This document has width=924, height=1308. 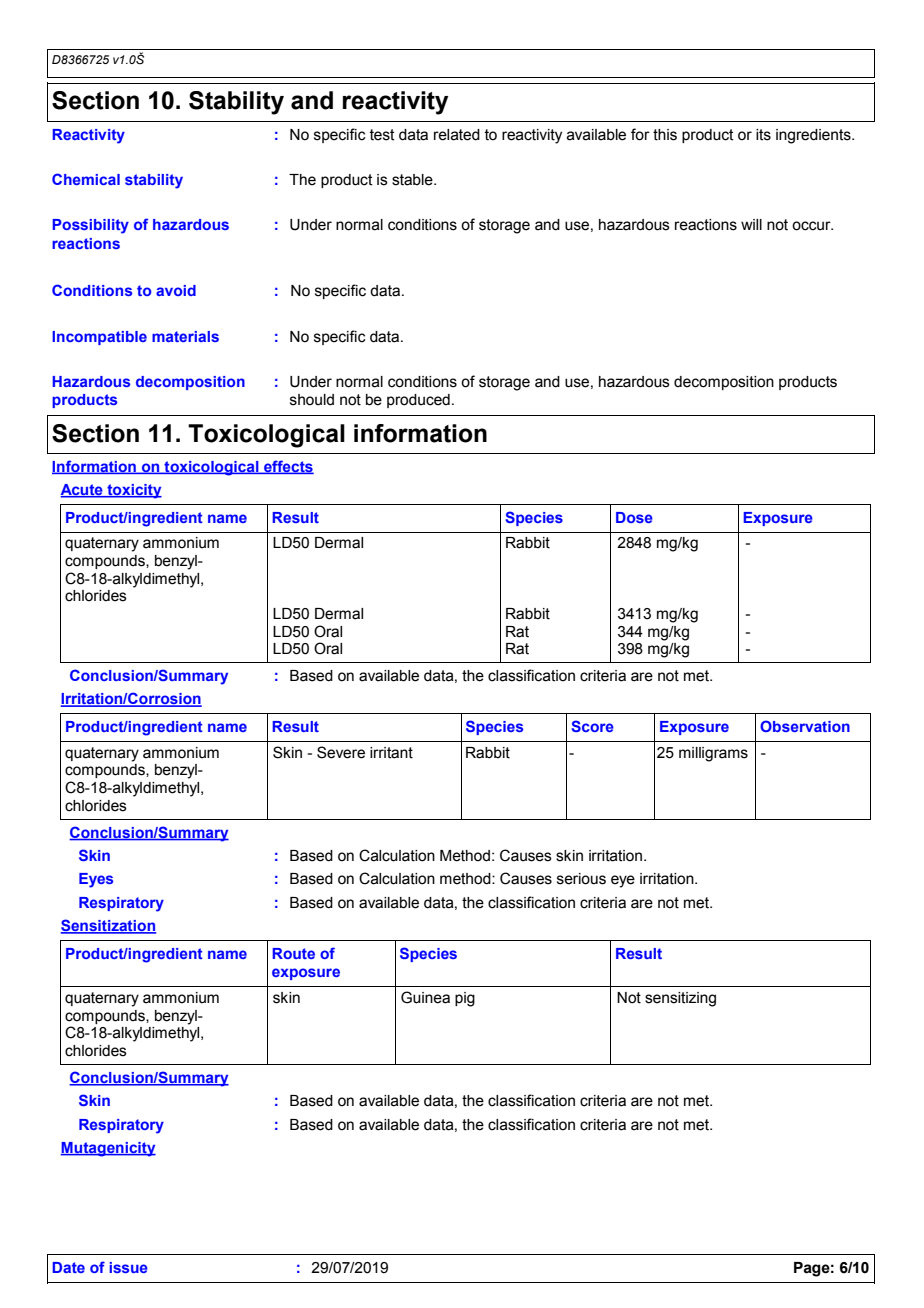 I want to click on Chemical, so click(x=86, y=179).
